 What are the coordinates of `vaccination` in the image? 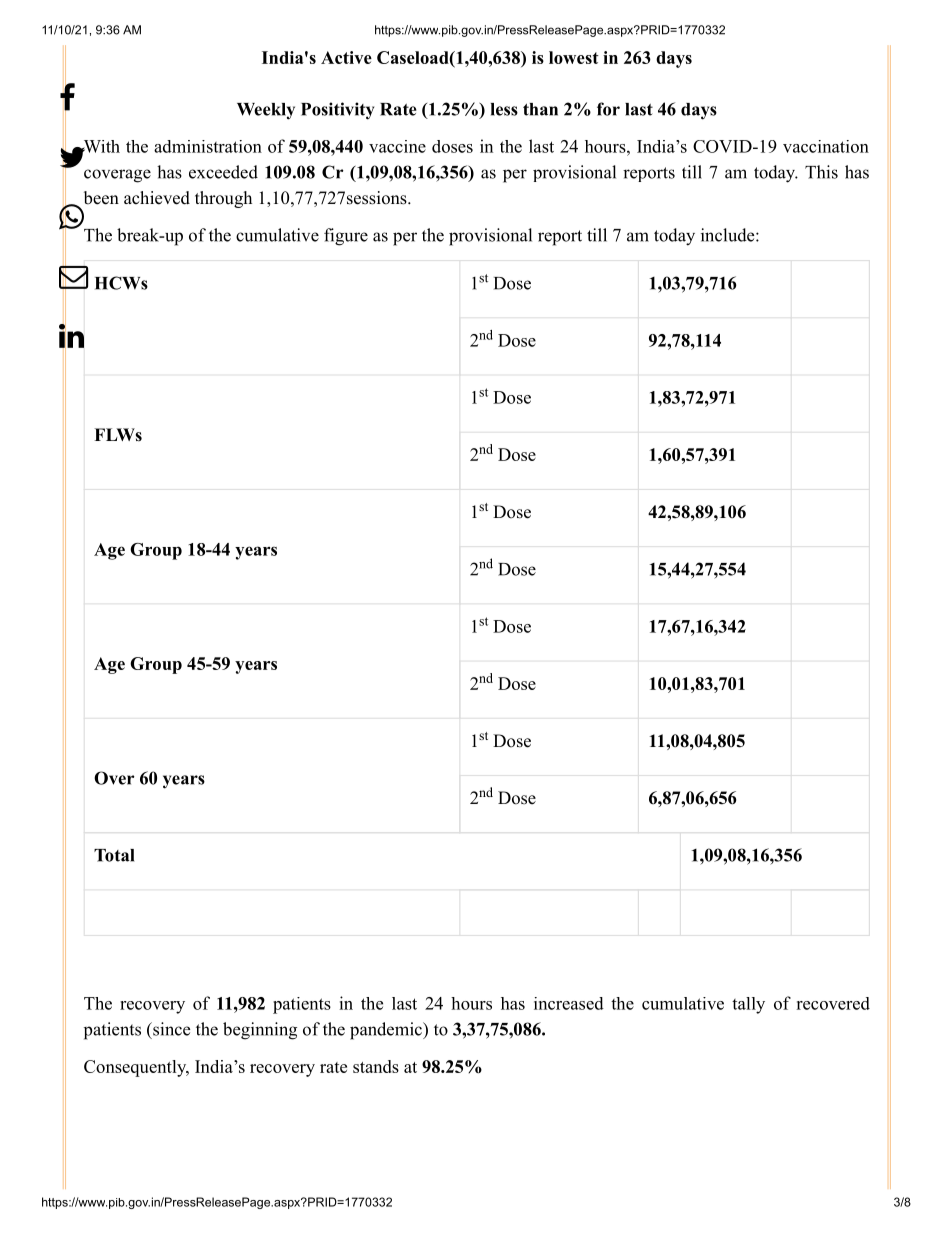 It's located at (826, 146).
